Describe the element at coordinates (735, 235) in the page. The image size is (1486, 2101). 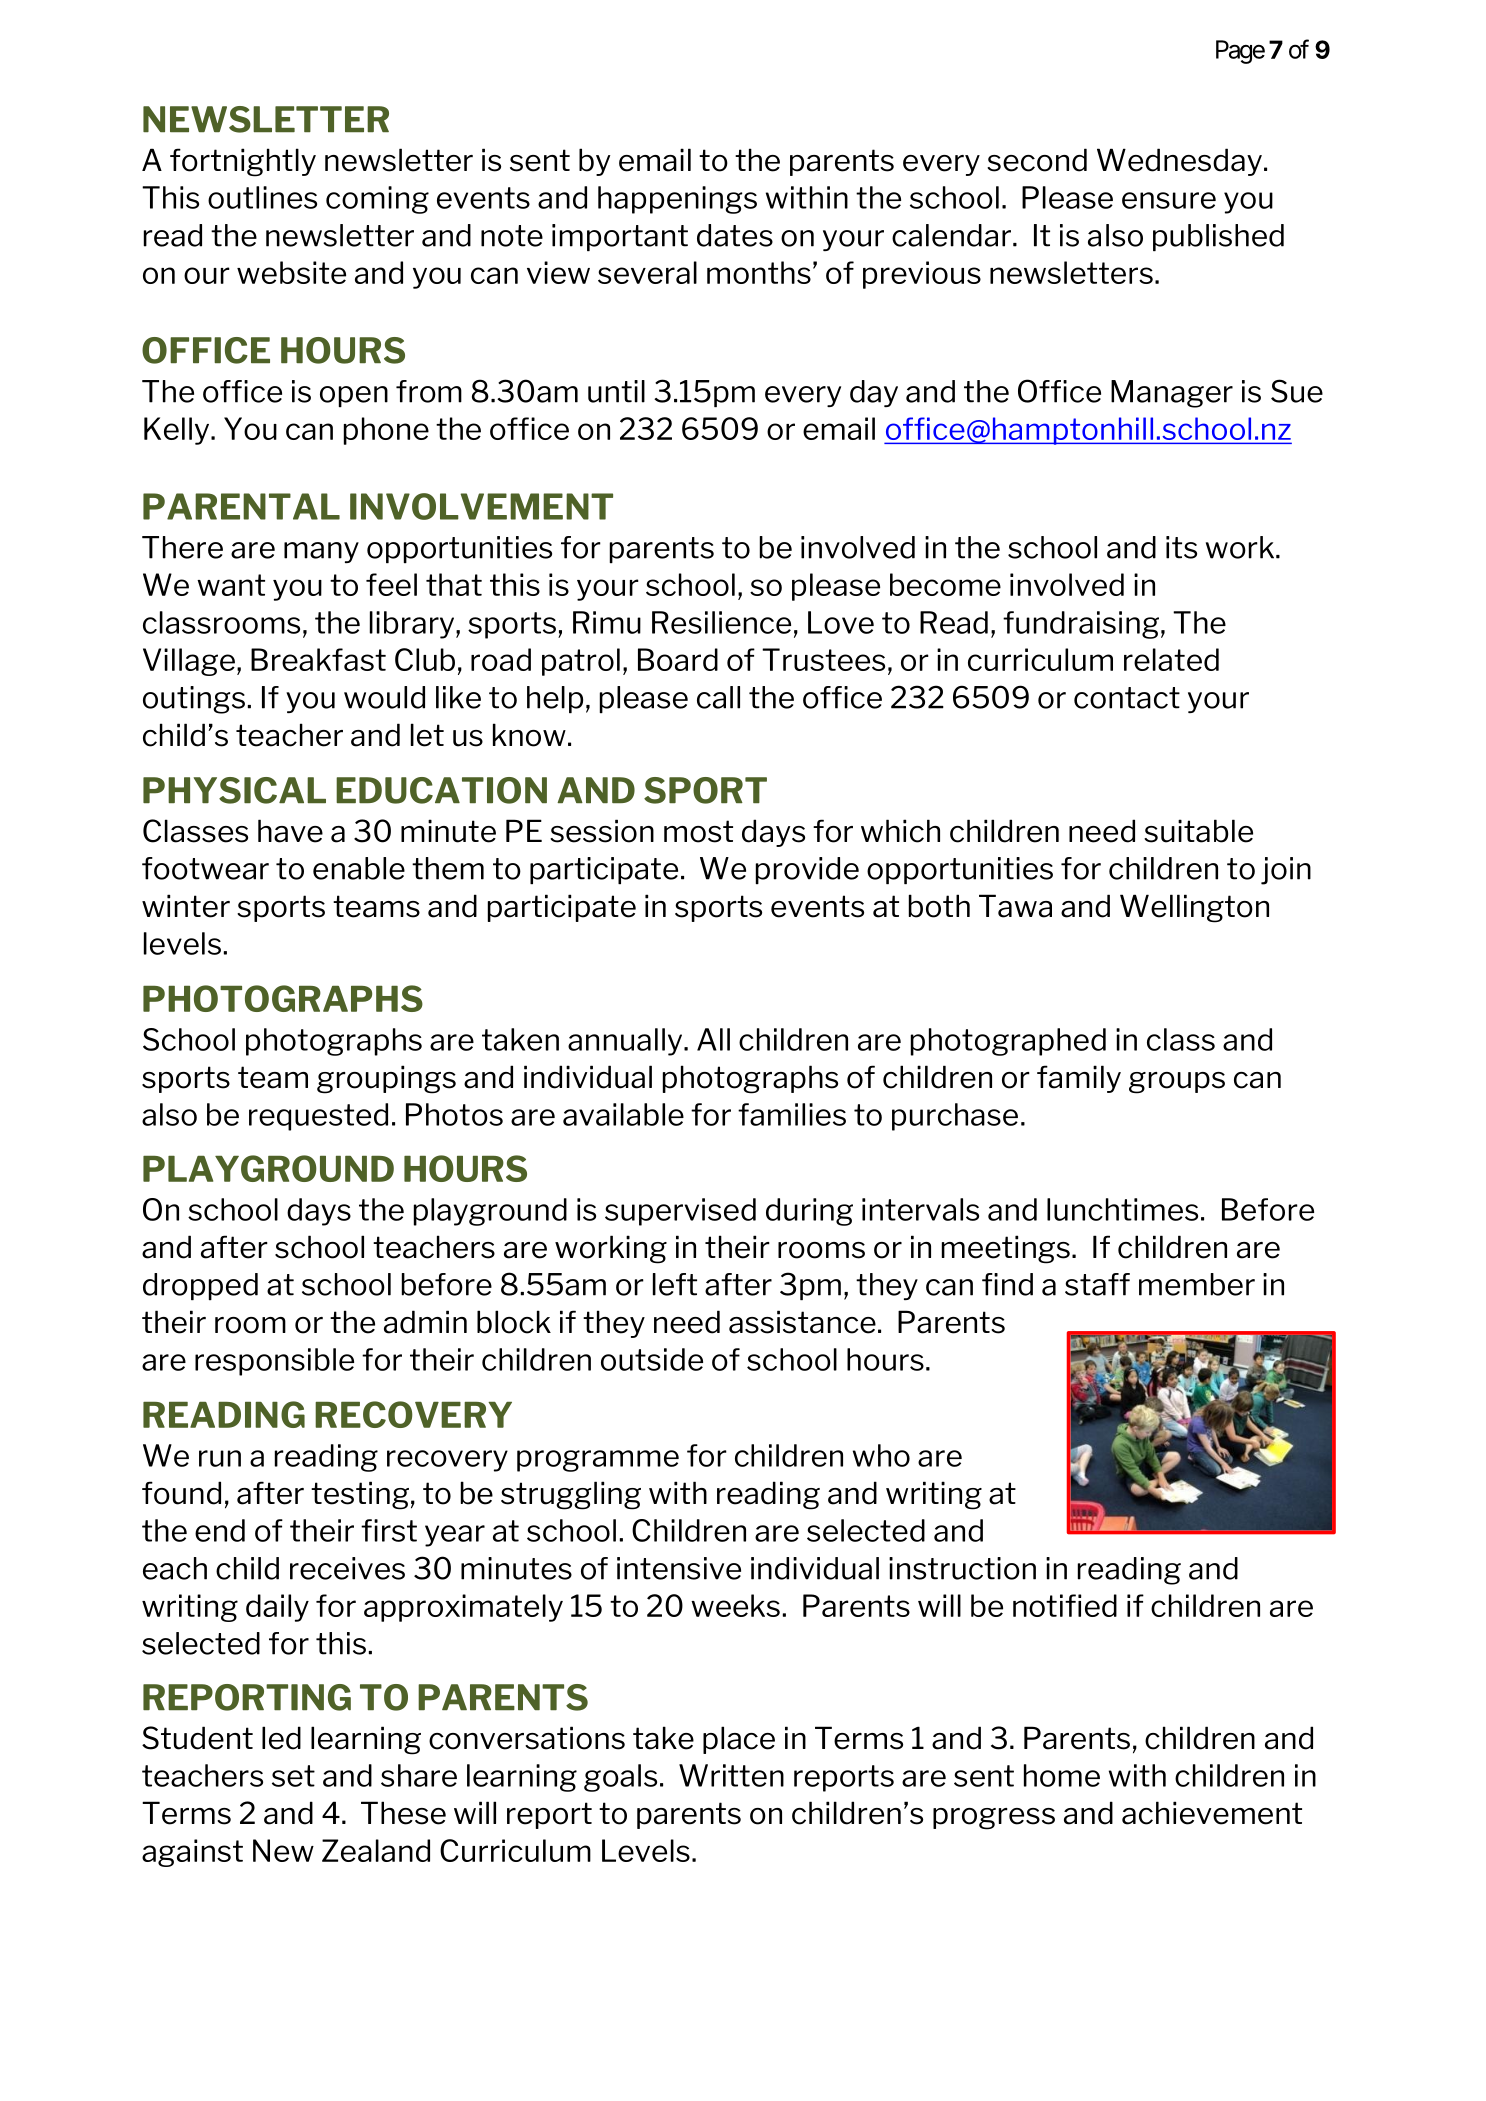
I see `dates` at that location.
